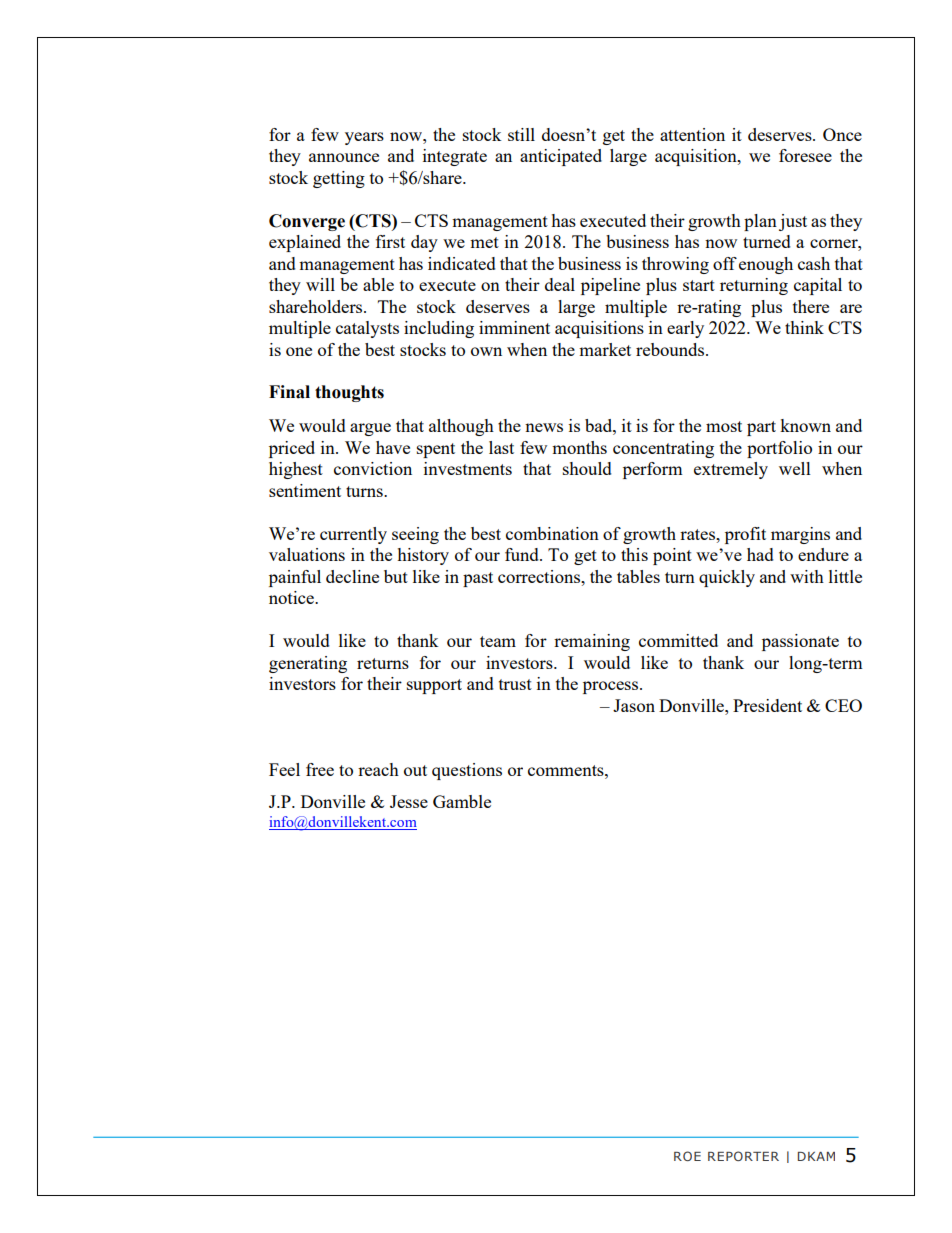  Describe the element at coordinates (378, 769) in the page. I see `reach` at that location.
